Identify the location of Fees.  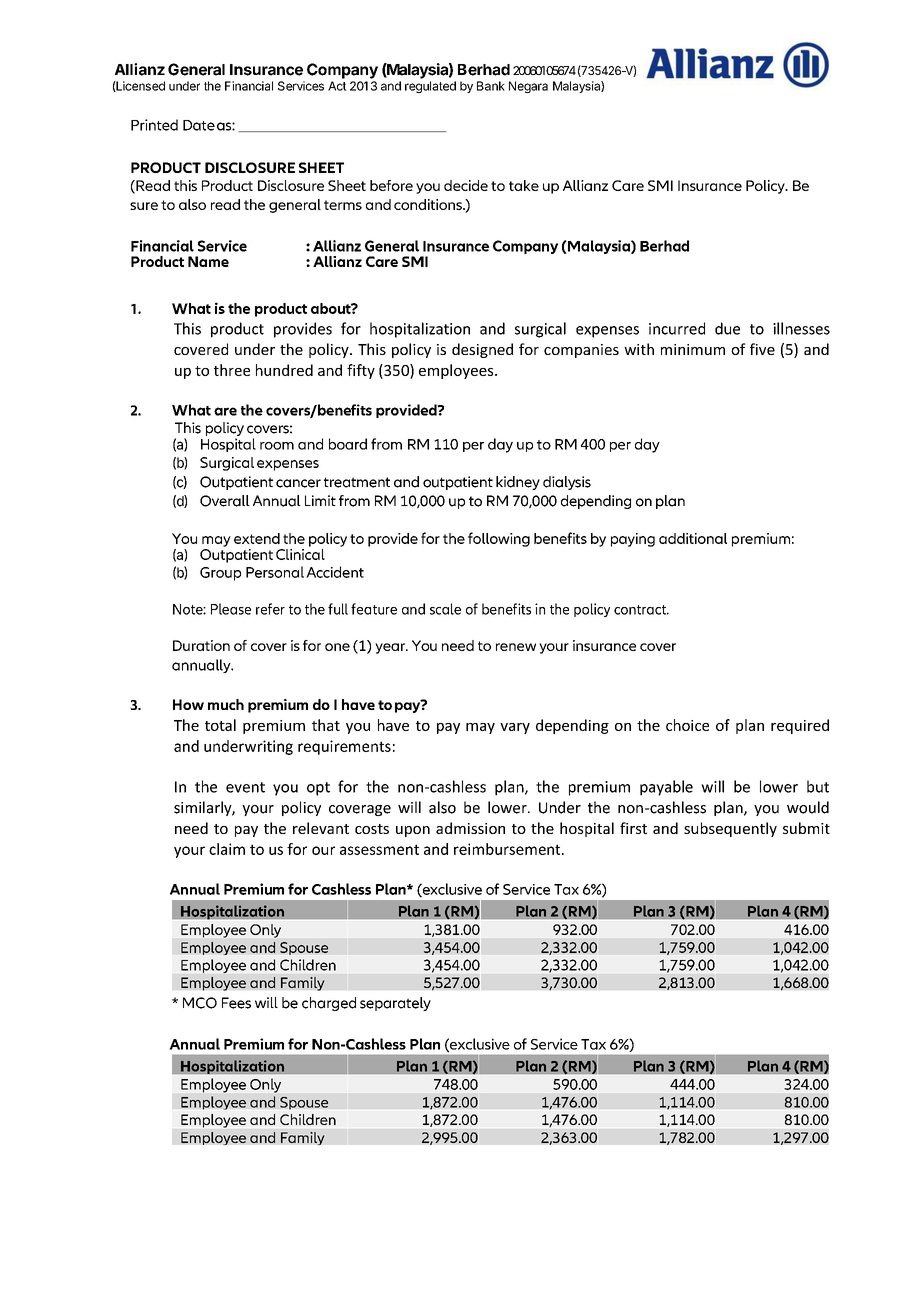
(236, 1003).
